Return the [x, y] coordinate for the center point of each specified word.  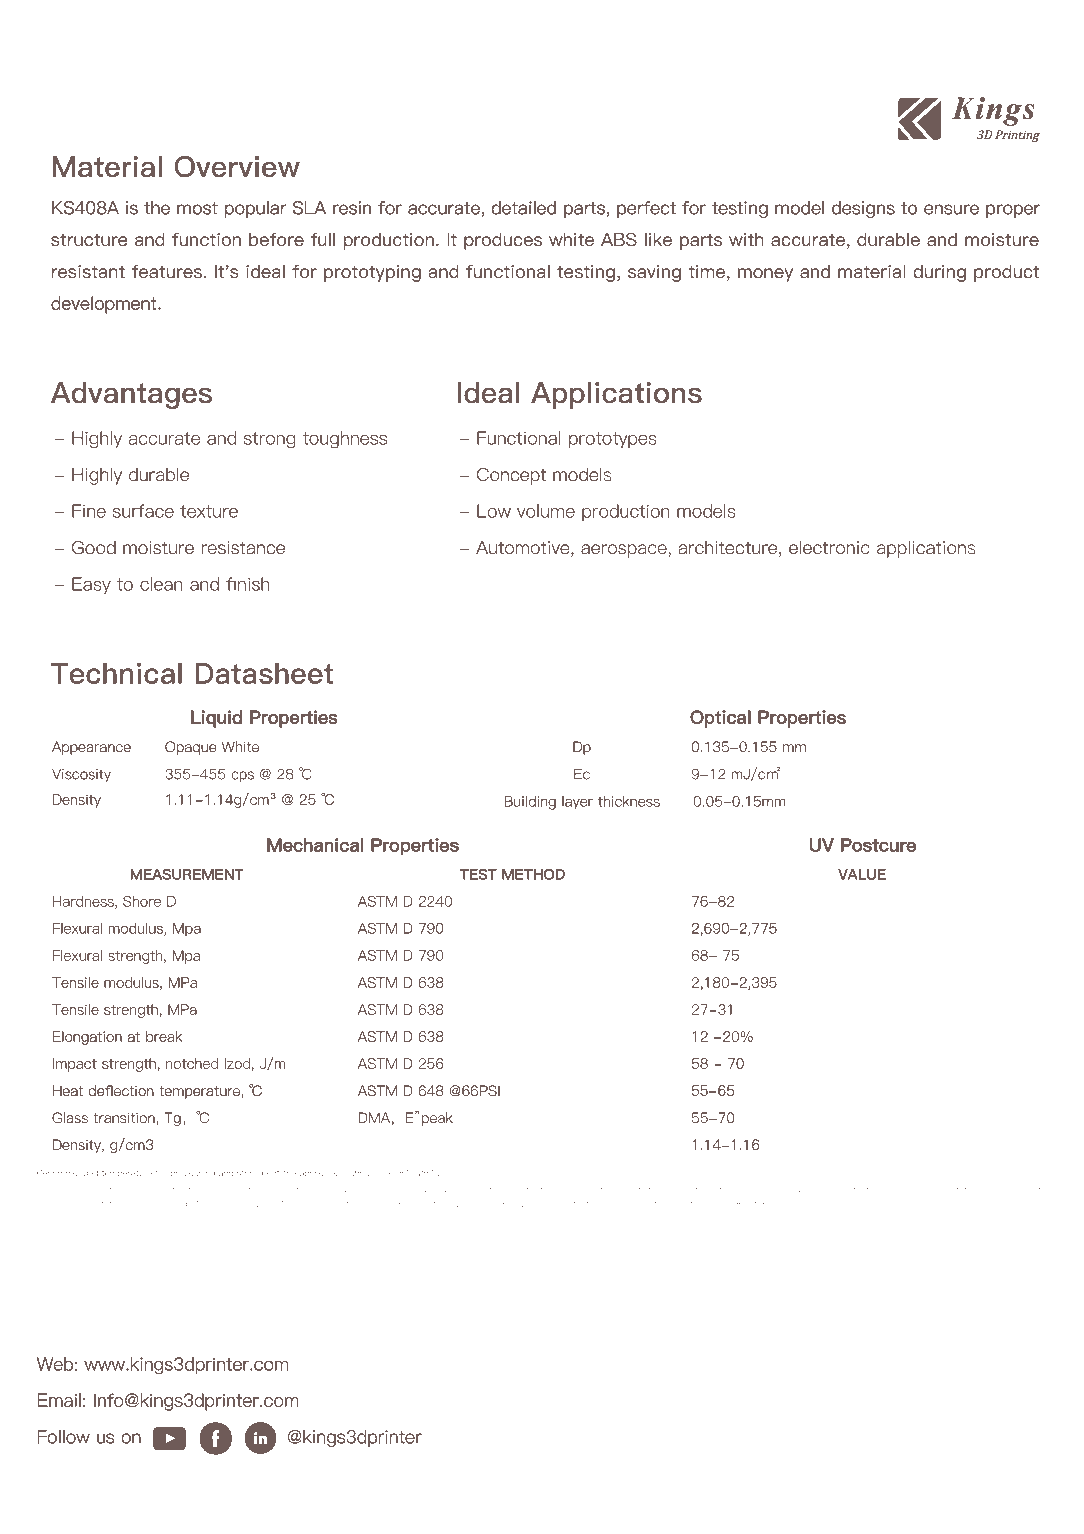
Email [59, 1400]
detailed [523, 208]
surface [143, 511]
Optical [720, 719]
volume [546, 511]
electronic [829, 547]
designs [863, 209]
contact [573, 1204]
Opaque [190, 748]
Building [530, 803]
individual [536, 1189]
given [837, 1190]
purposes [983, 1190]
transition [125, 1119]
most [197, 208]
